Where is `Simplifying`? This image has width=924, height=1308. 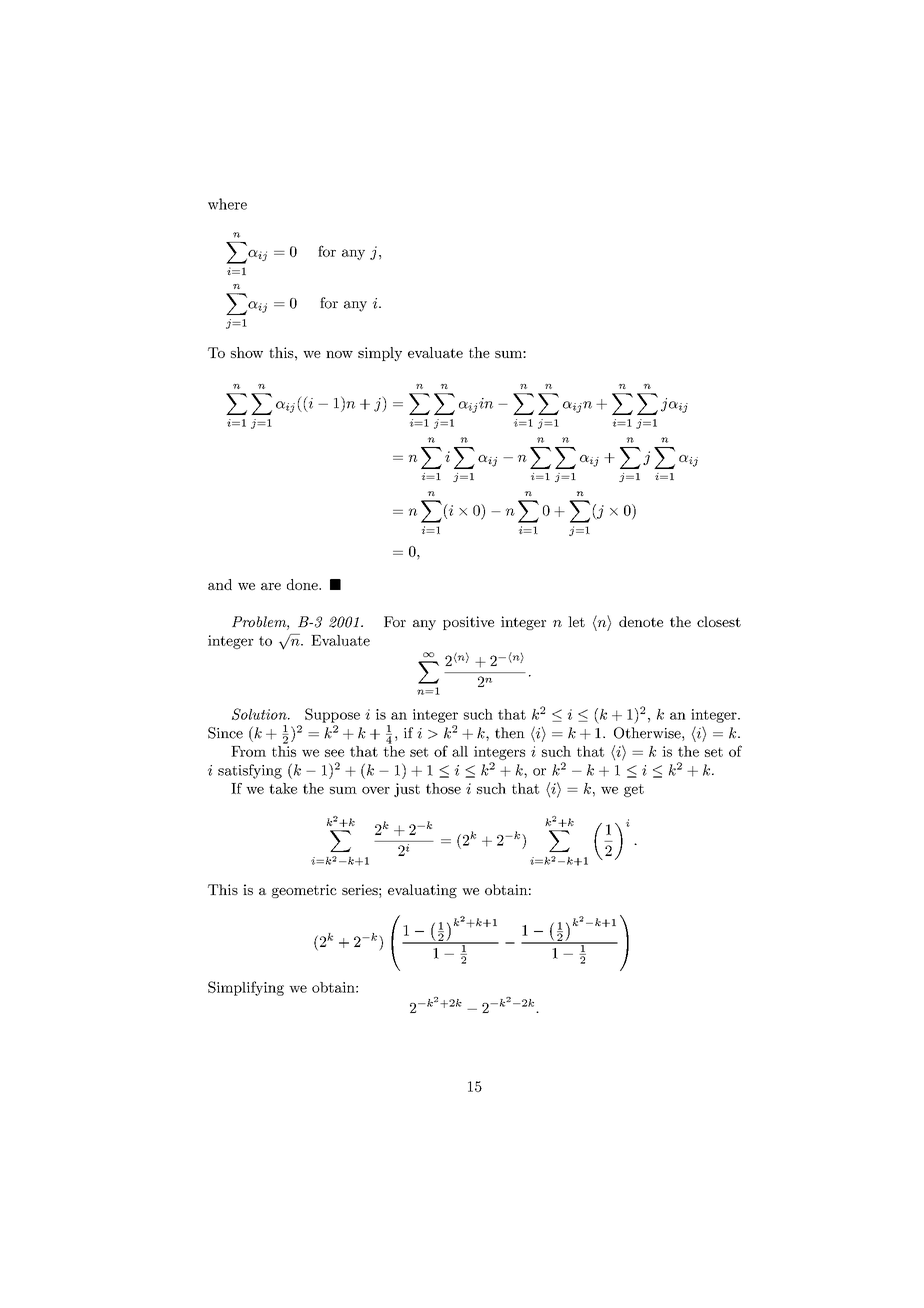
Simplifying is located at coordinates (246, 988).
